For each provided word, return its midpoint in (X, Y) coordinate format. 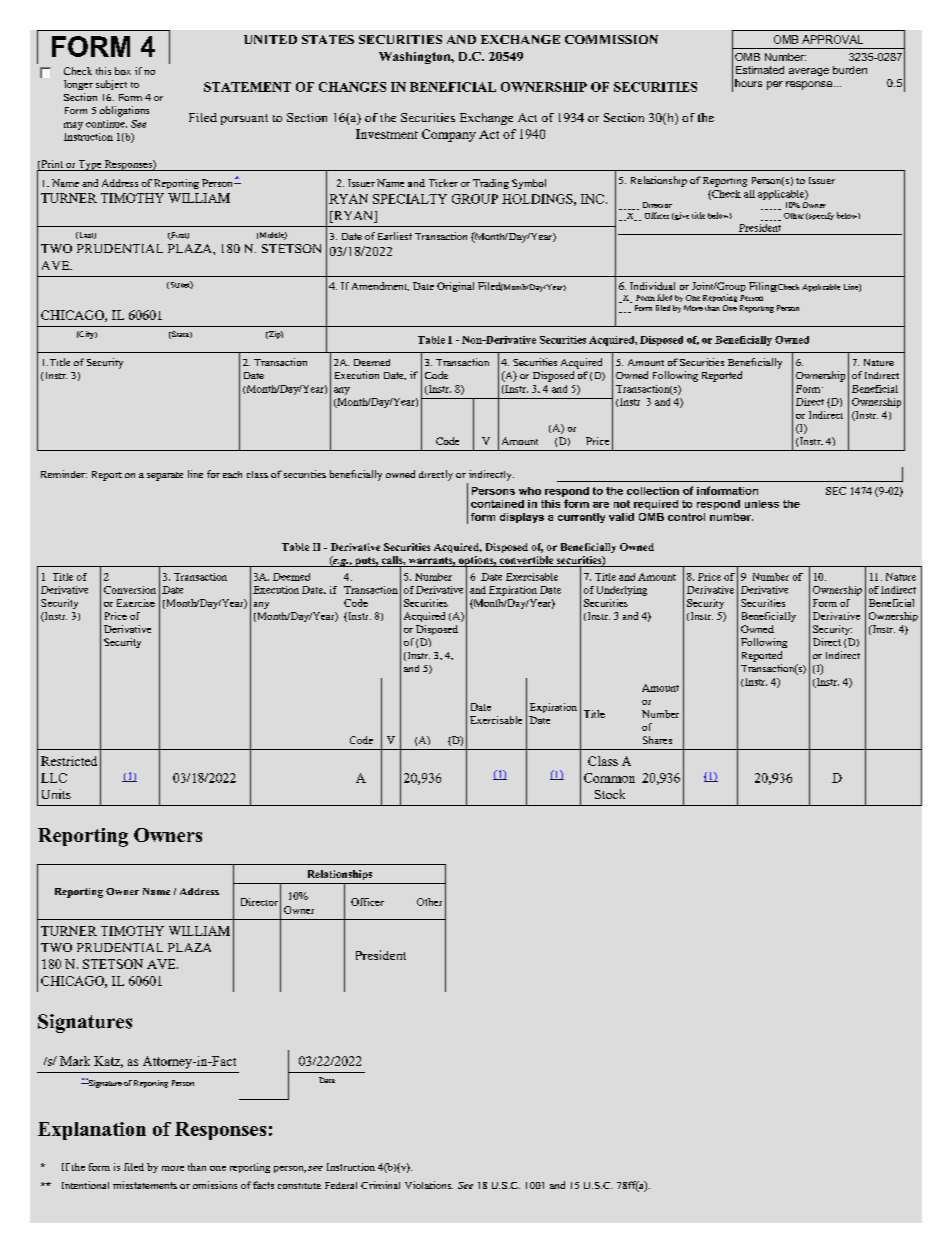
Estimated (760, 70)
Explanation (92, 1131)
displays (522, 518)
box (123, 71)
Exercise (136, 603)
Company (449, 135)
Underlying (622, 591)
